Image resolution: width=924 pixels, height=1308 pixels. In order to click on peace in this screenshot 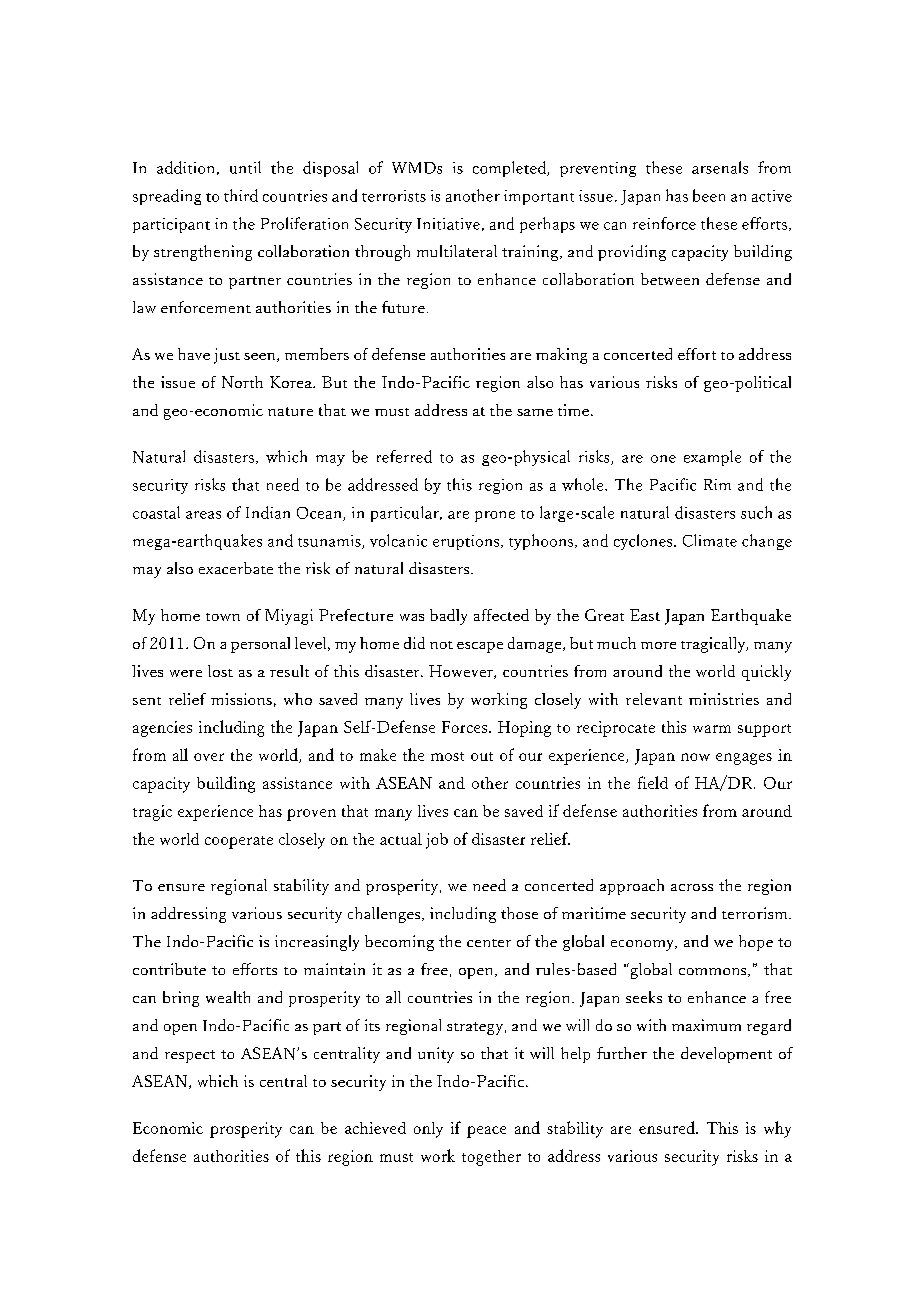, I will do `click(486, 1132)`.
